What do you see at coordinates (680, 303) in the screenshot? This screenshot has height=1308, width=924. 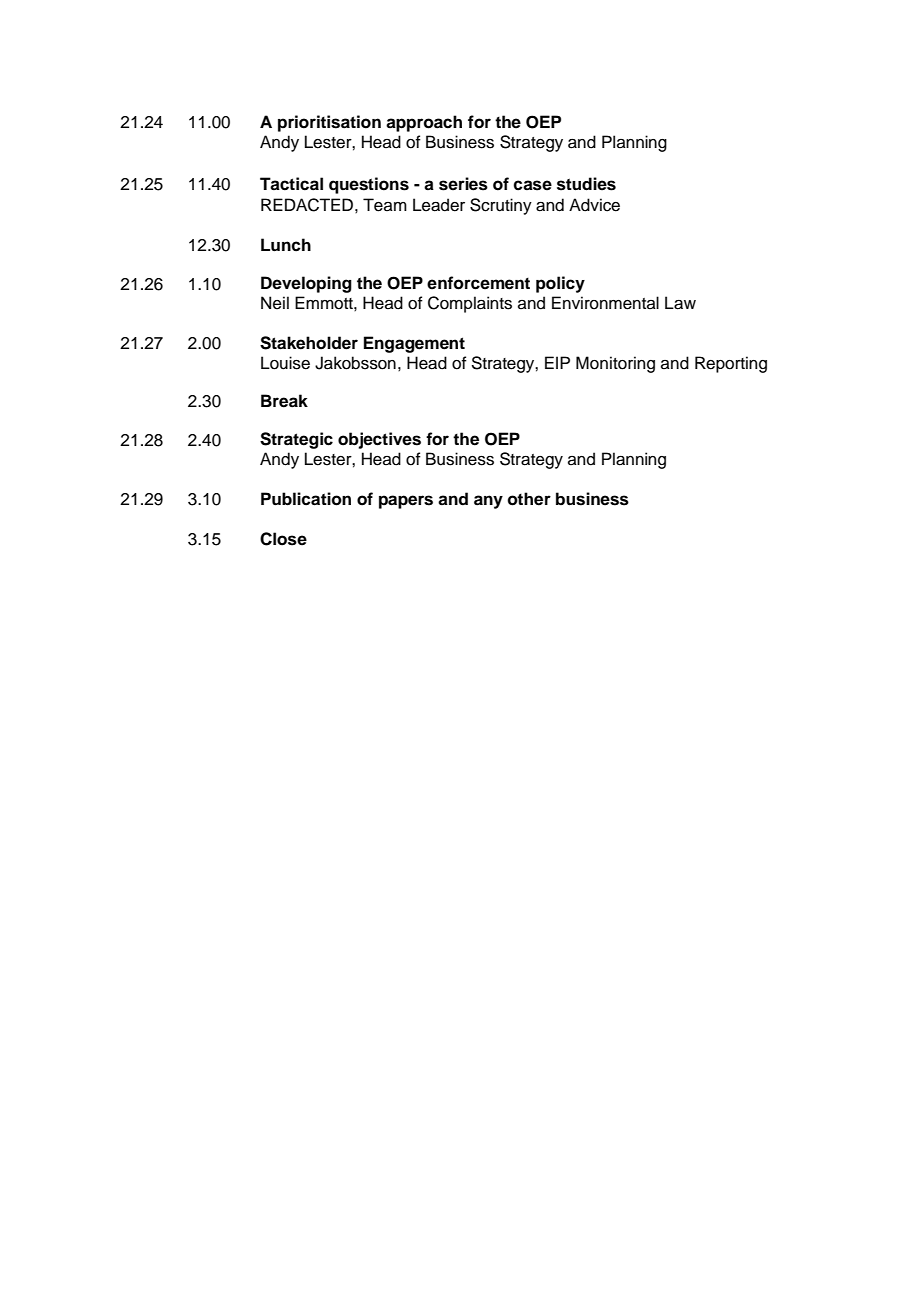 I see `Law` at bounding box center [680, 303].
